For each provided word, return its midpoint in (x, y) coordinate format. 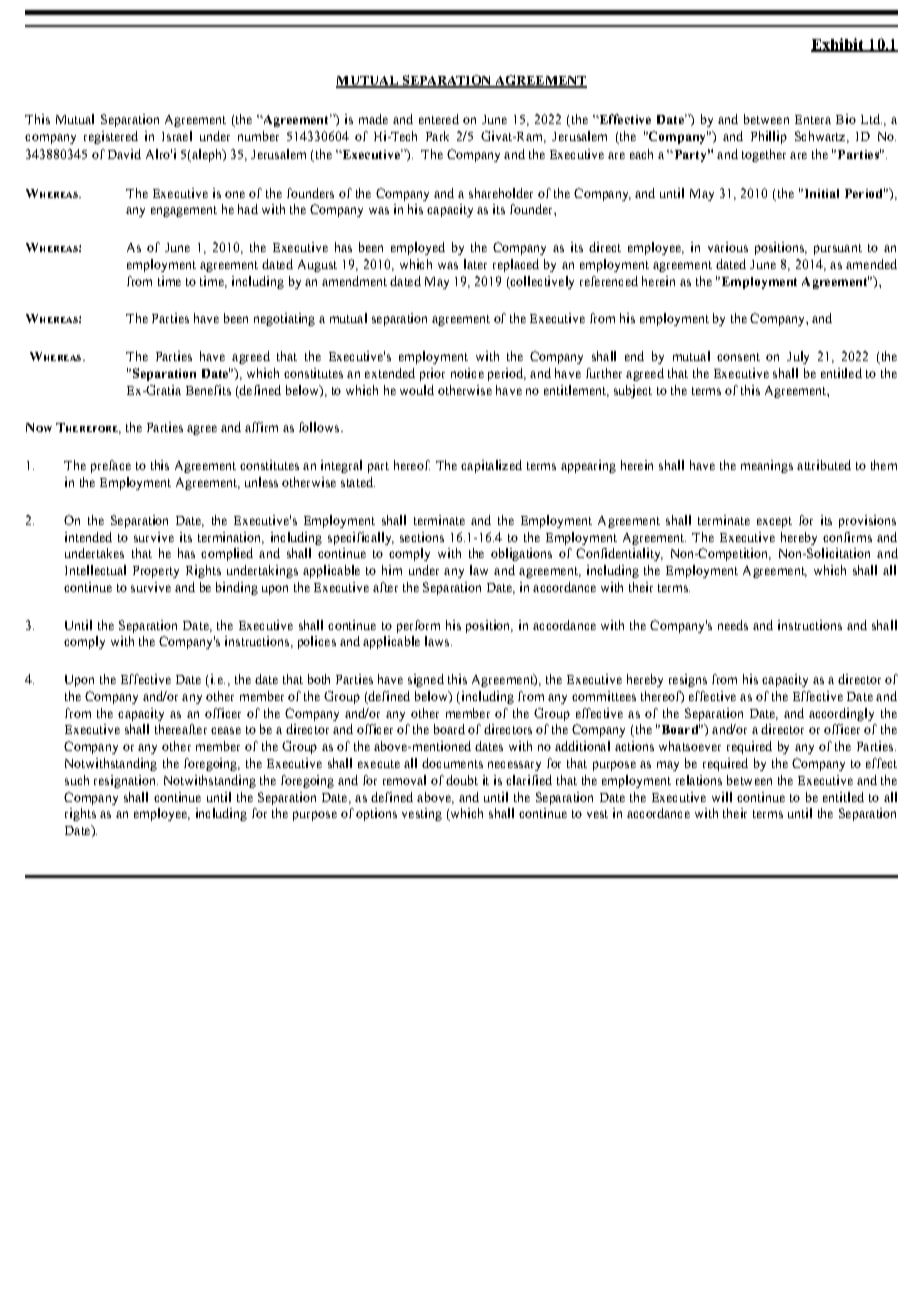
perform (418, 626)
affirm (261, 427)
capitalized (491, 466)
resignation (126, 781)
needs (733, 625)
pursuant (838, 249)
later (475, 264)
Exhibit (838, 45)
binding (237, 588)
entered (439, 119)
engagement (184, 211)
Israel (177, 136)
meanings (767, 466)
